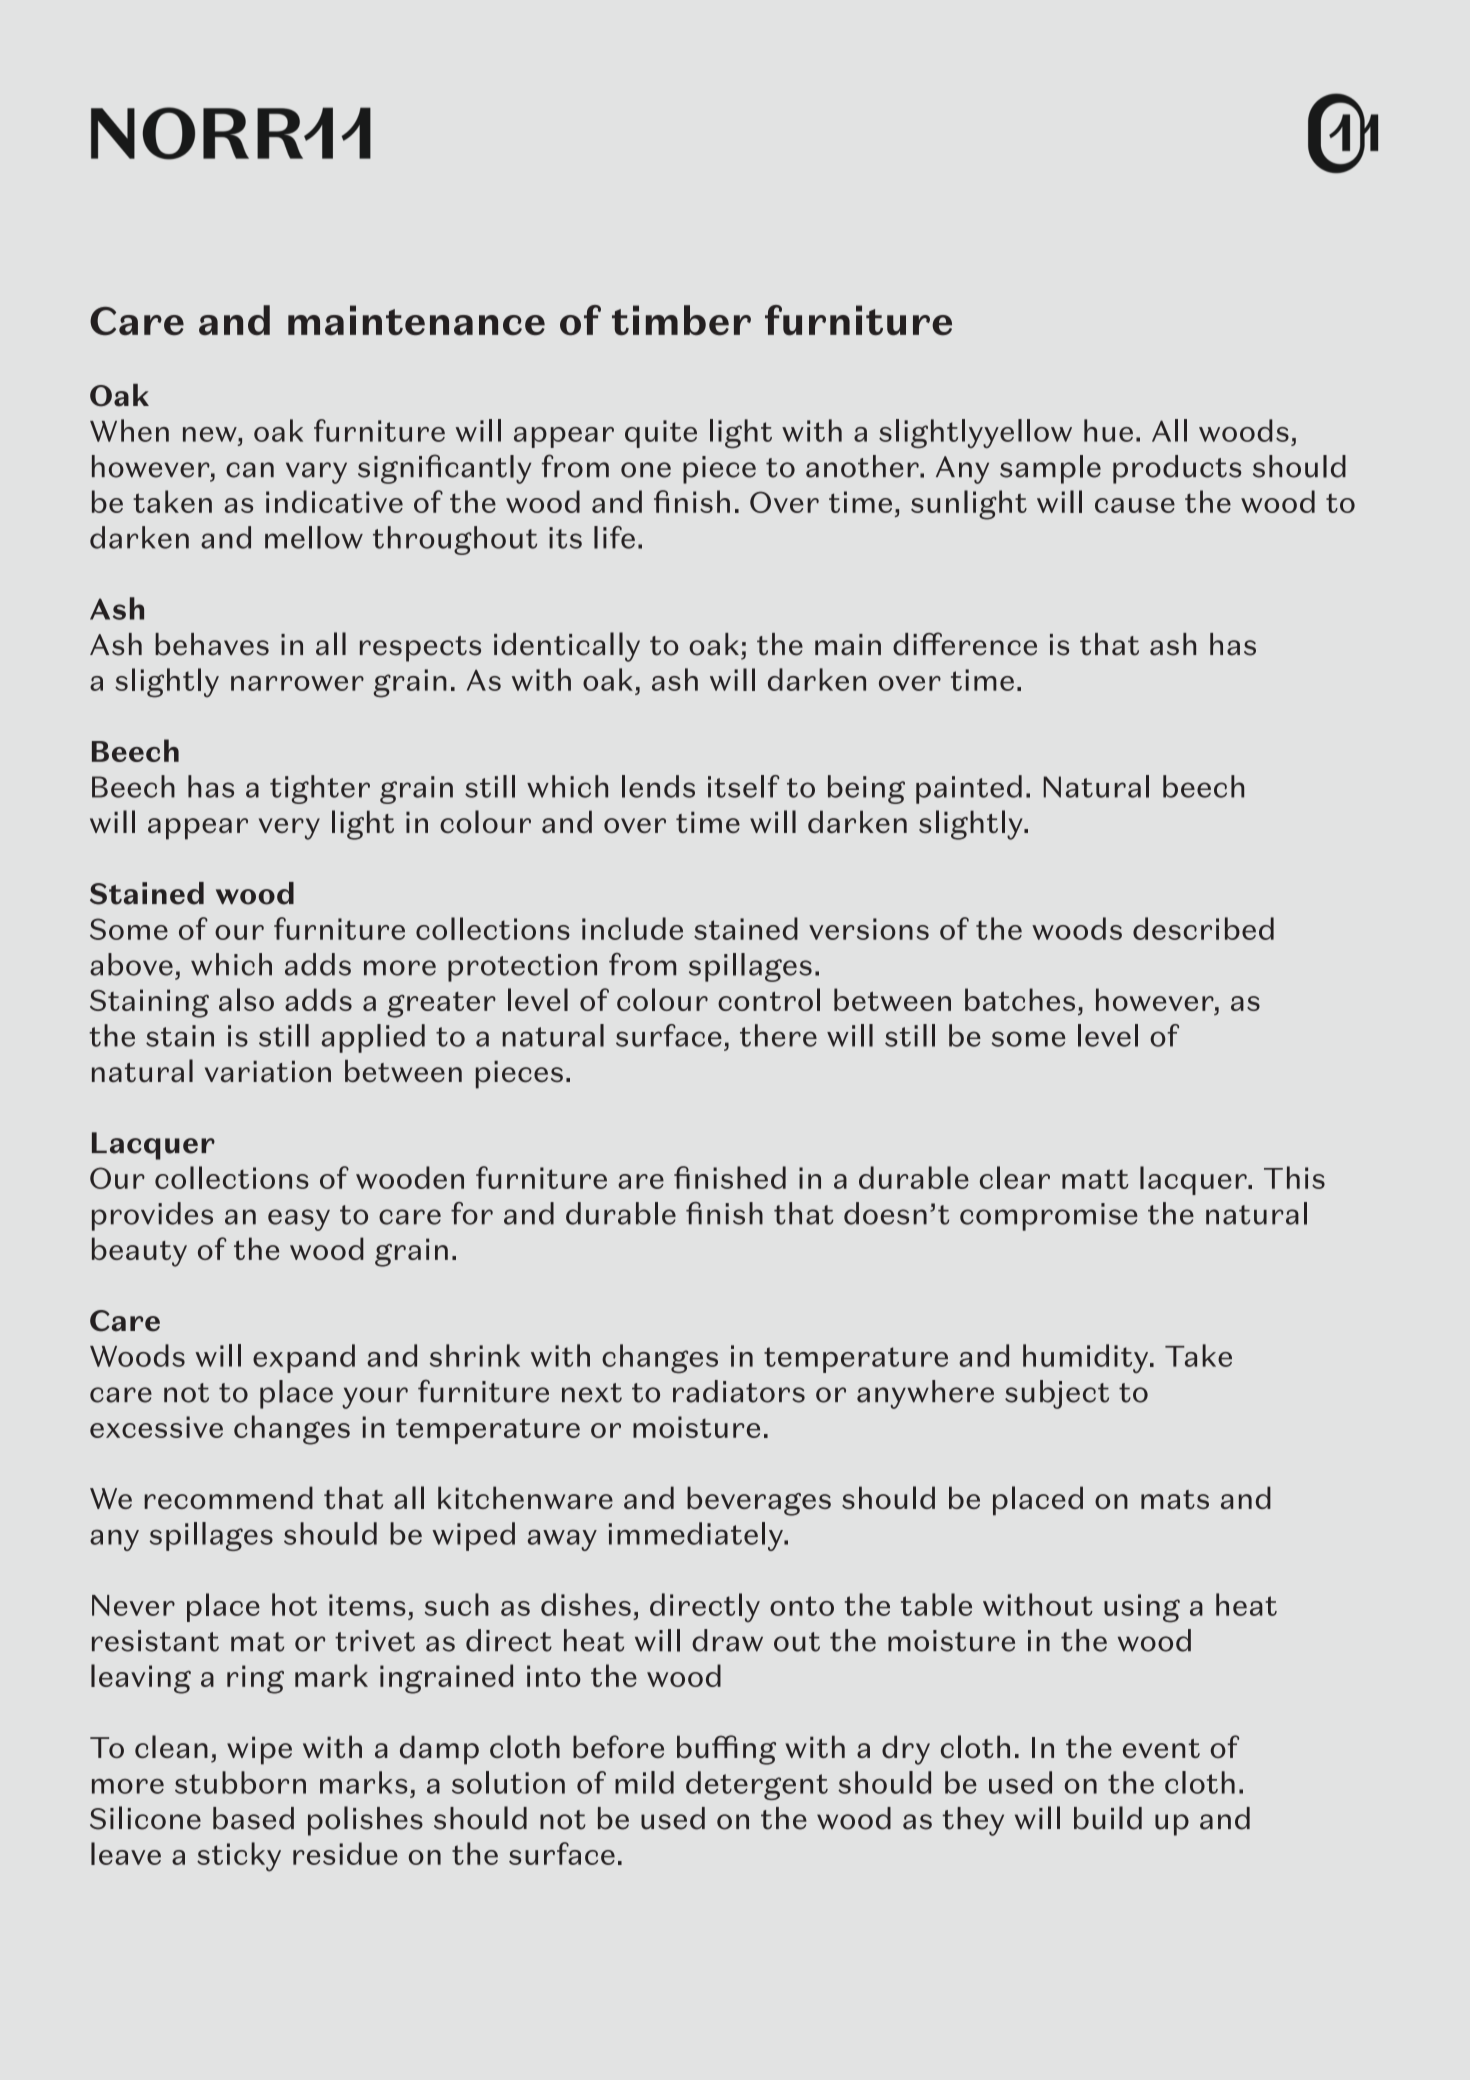 Image resolution: width=1470 pixels, height=2080 pixels. I want to click on detergent, so click(757, 1785).
